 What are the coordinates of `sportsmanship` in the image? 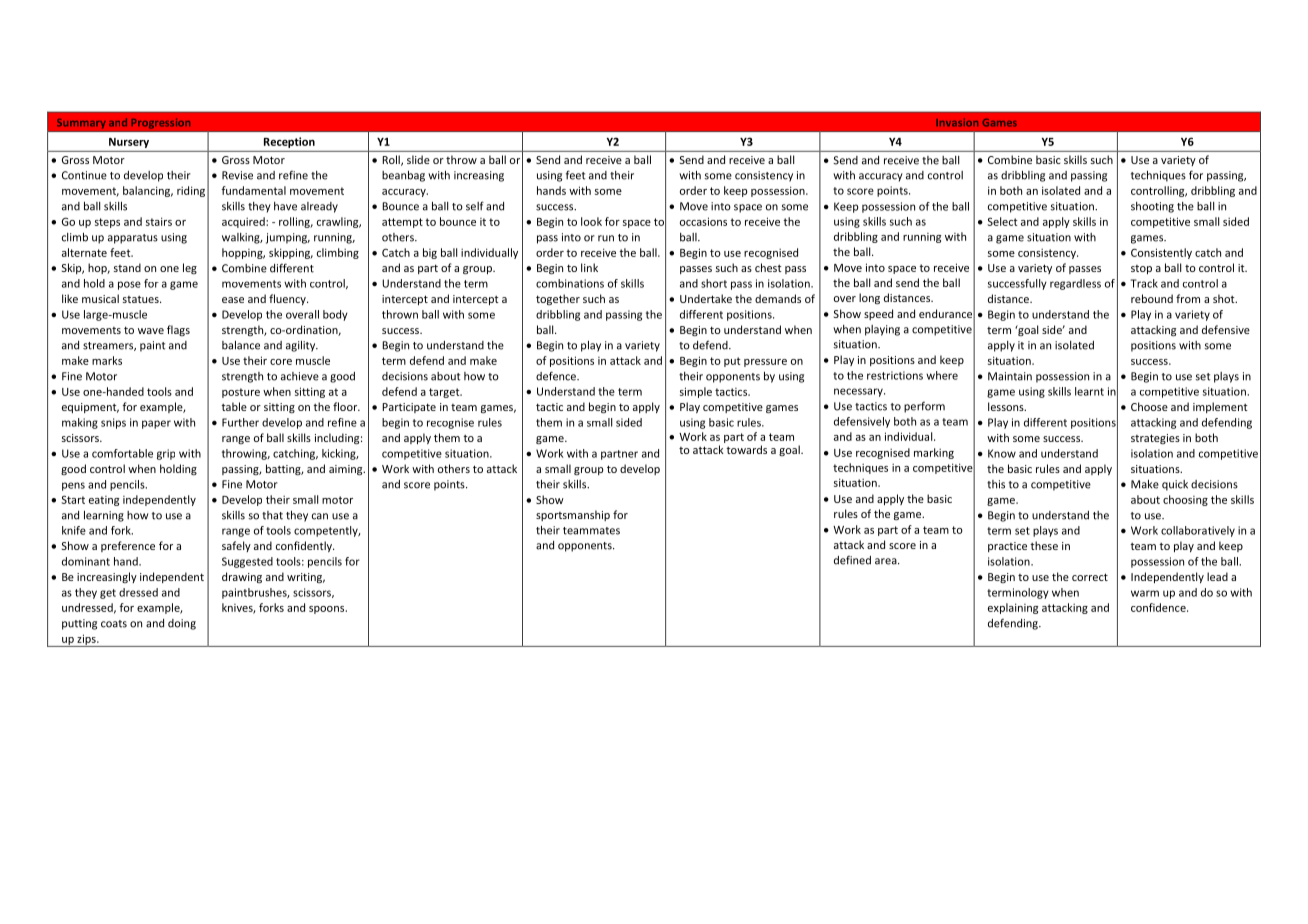 It's located at (573, 515).
